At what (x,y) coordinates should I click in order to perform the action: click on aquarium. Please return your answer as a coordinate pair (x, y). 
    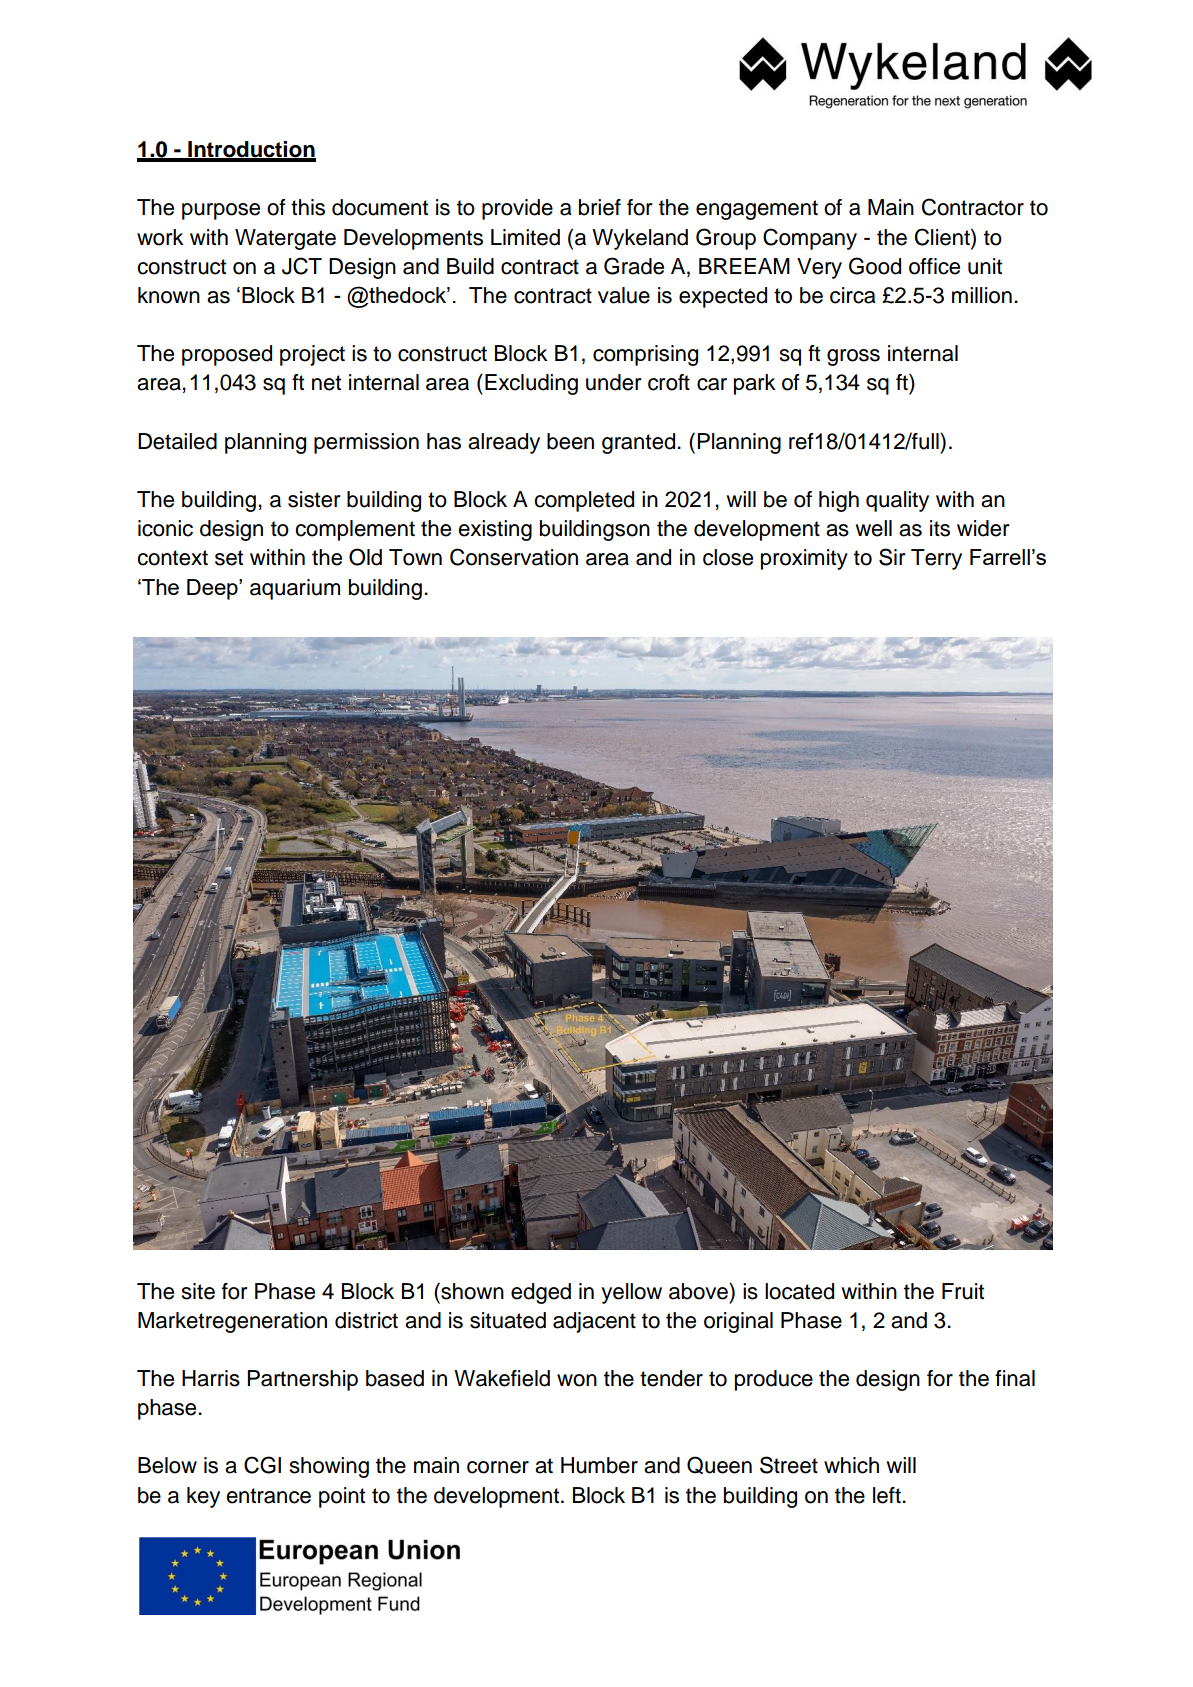
    Looking at the image, I should click on (295, 589).
